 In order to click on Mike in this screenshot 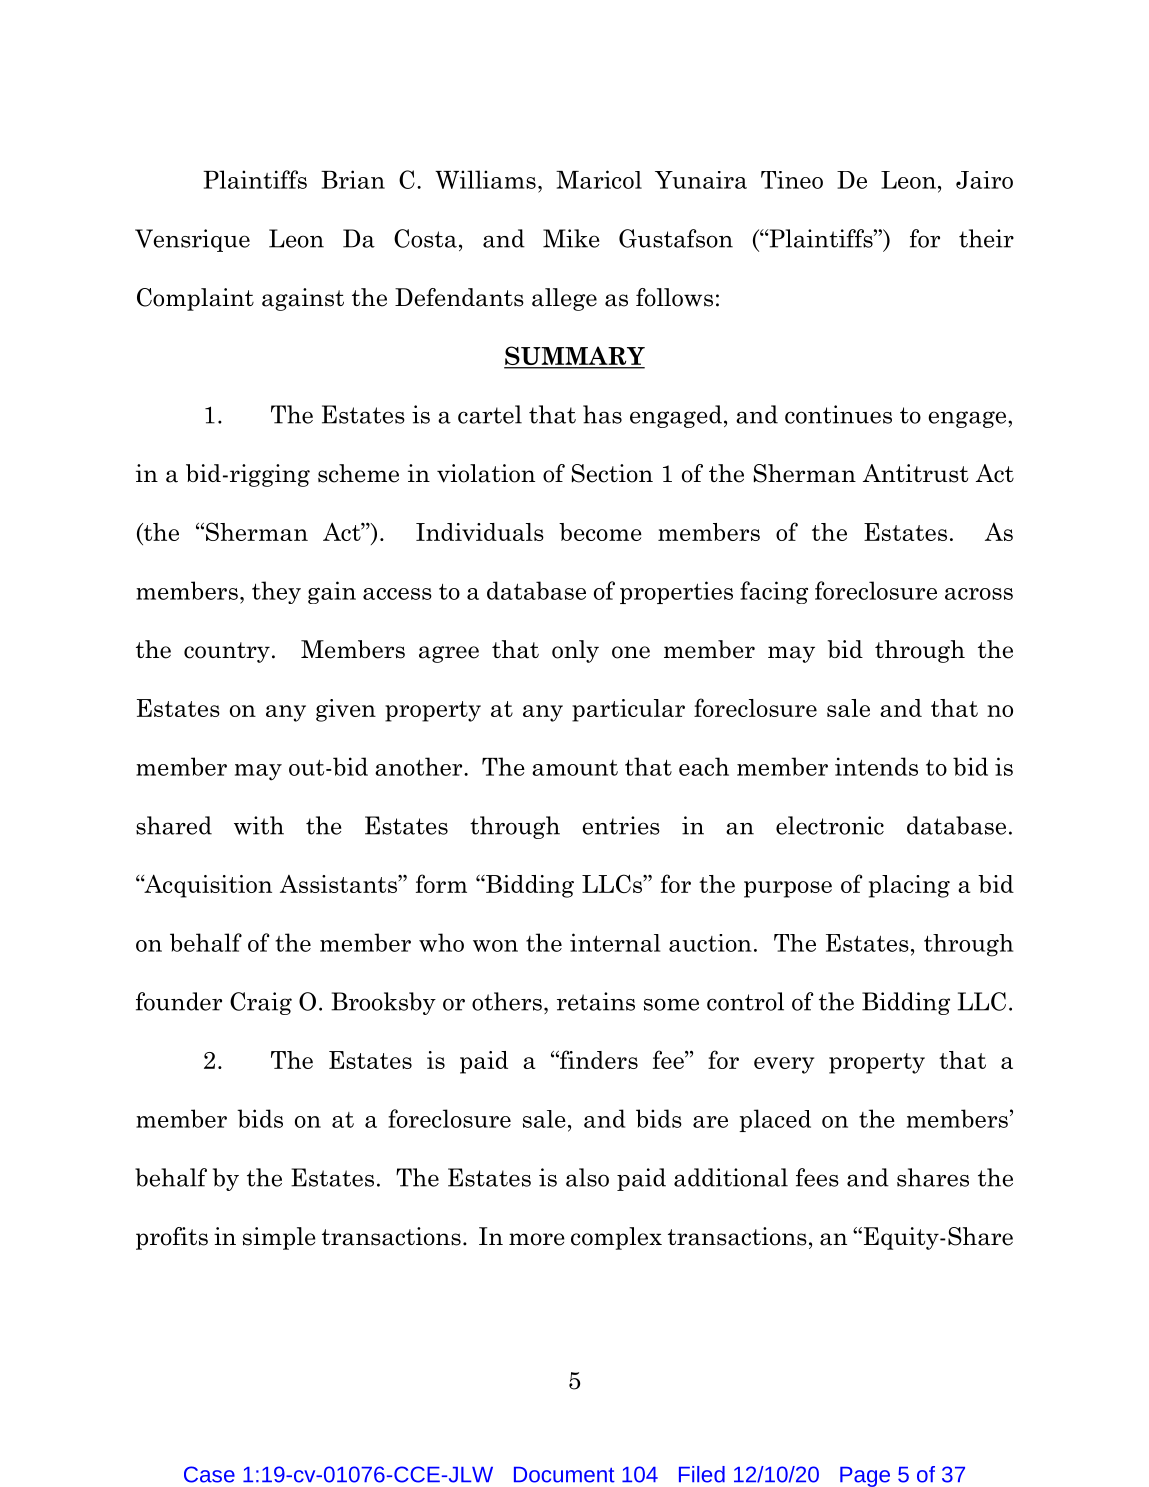, I will do `click(571, 238)`.
